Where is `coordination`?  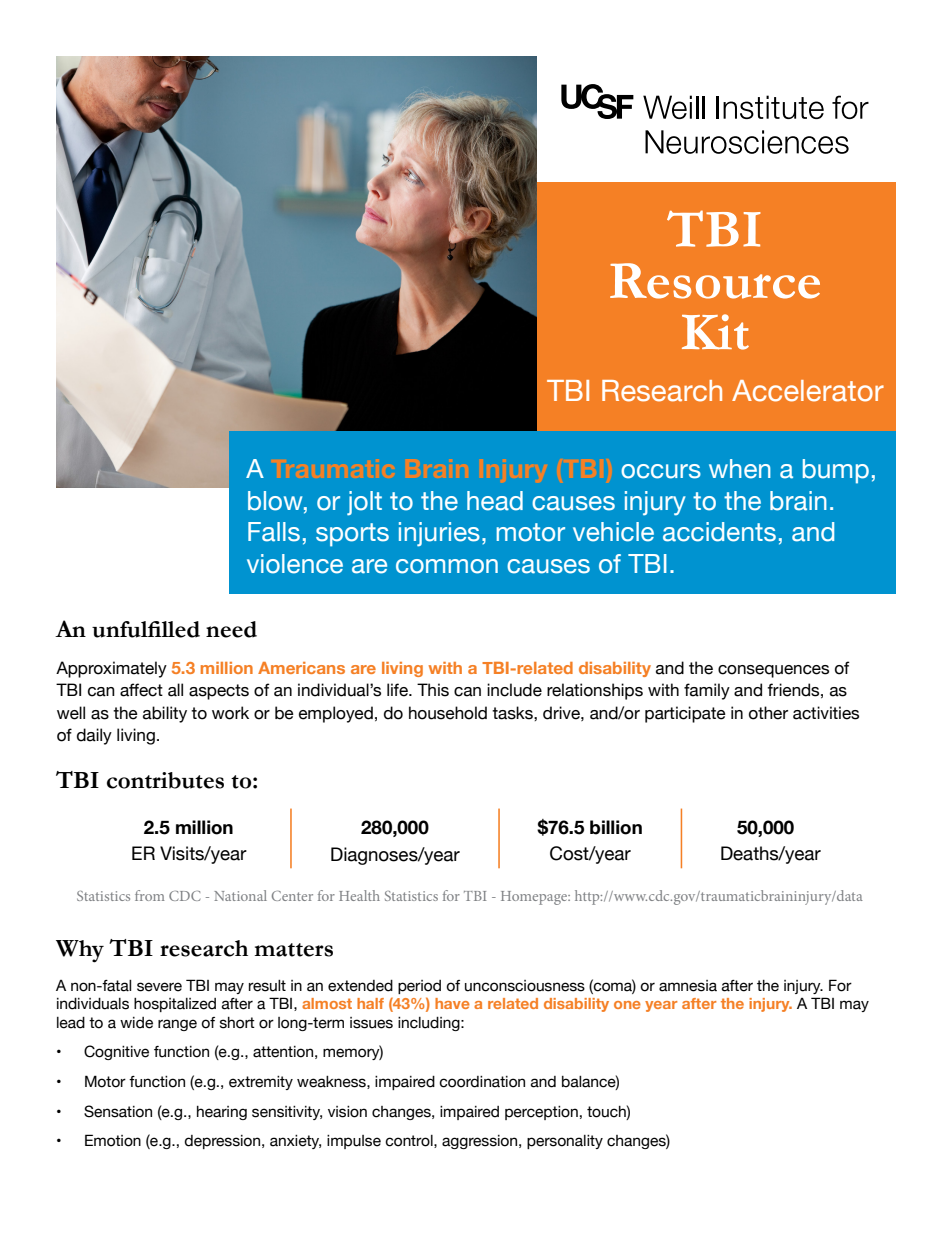
coordination is located at coordinates (482, 1082).
